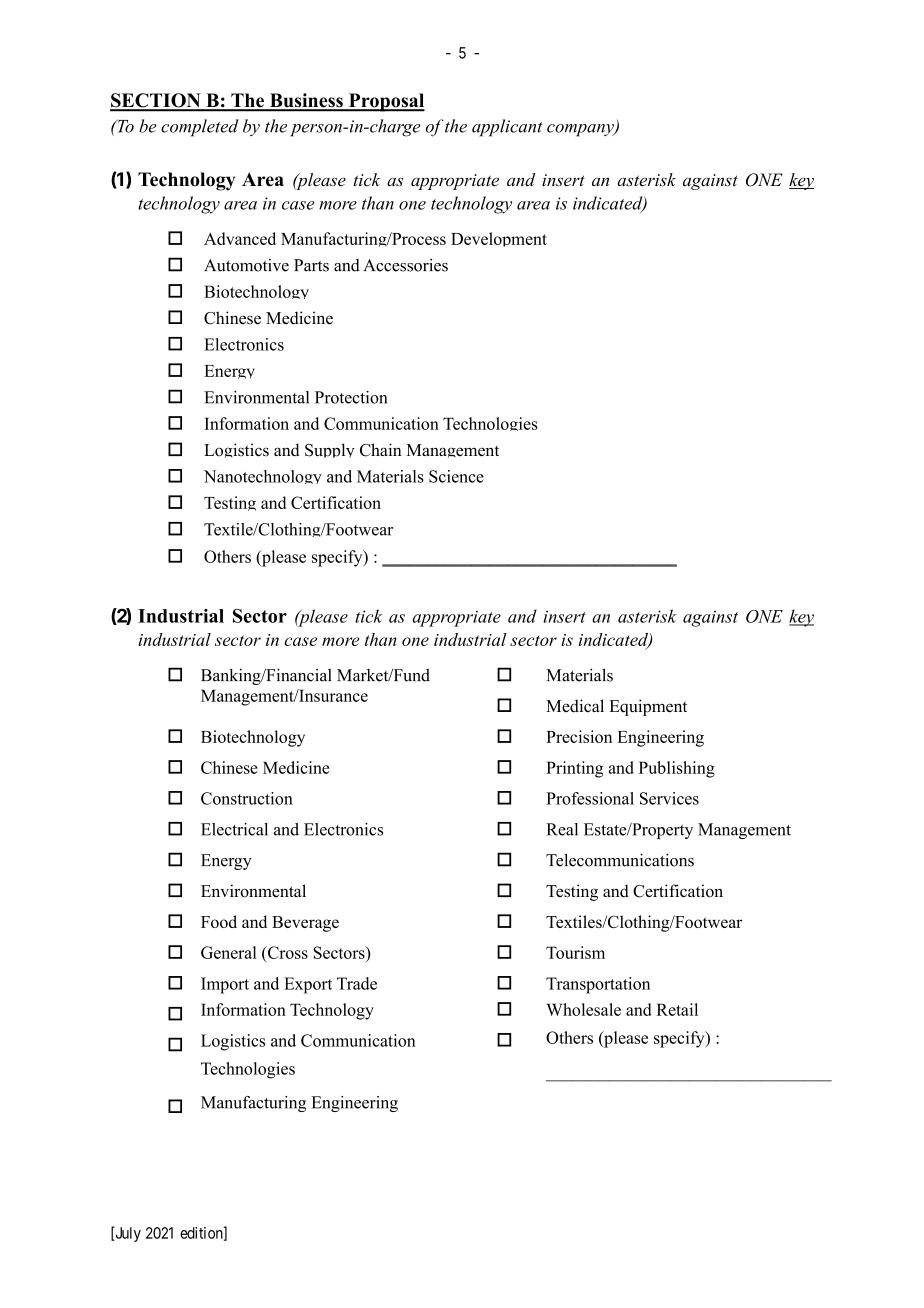 This screenshot has width=924, height=1308. I want to click on Transportation, so click(598, 985).
